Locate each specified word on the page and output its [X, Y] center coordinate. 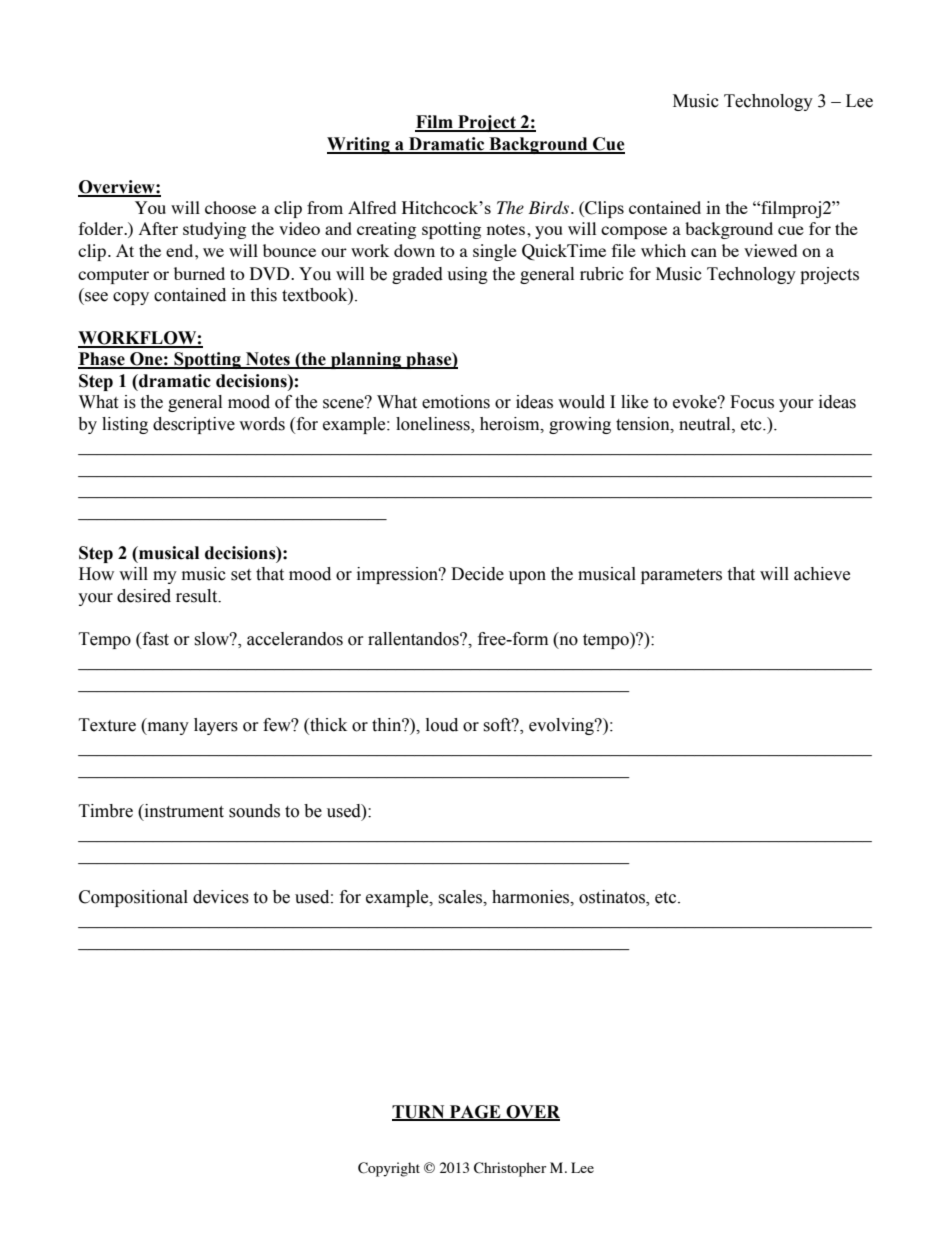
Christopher [510, 1169]
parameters [681, 576]
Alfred [372, 207]
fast [154, 640]
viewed [770, 250]
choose [230, 207]
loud [442, 725]
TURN [419, 1112]
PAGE [475, 1112]
